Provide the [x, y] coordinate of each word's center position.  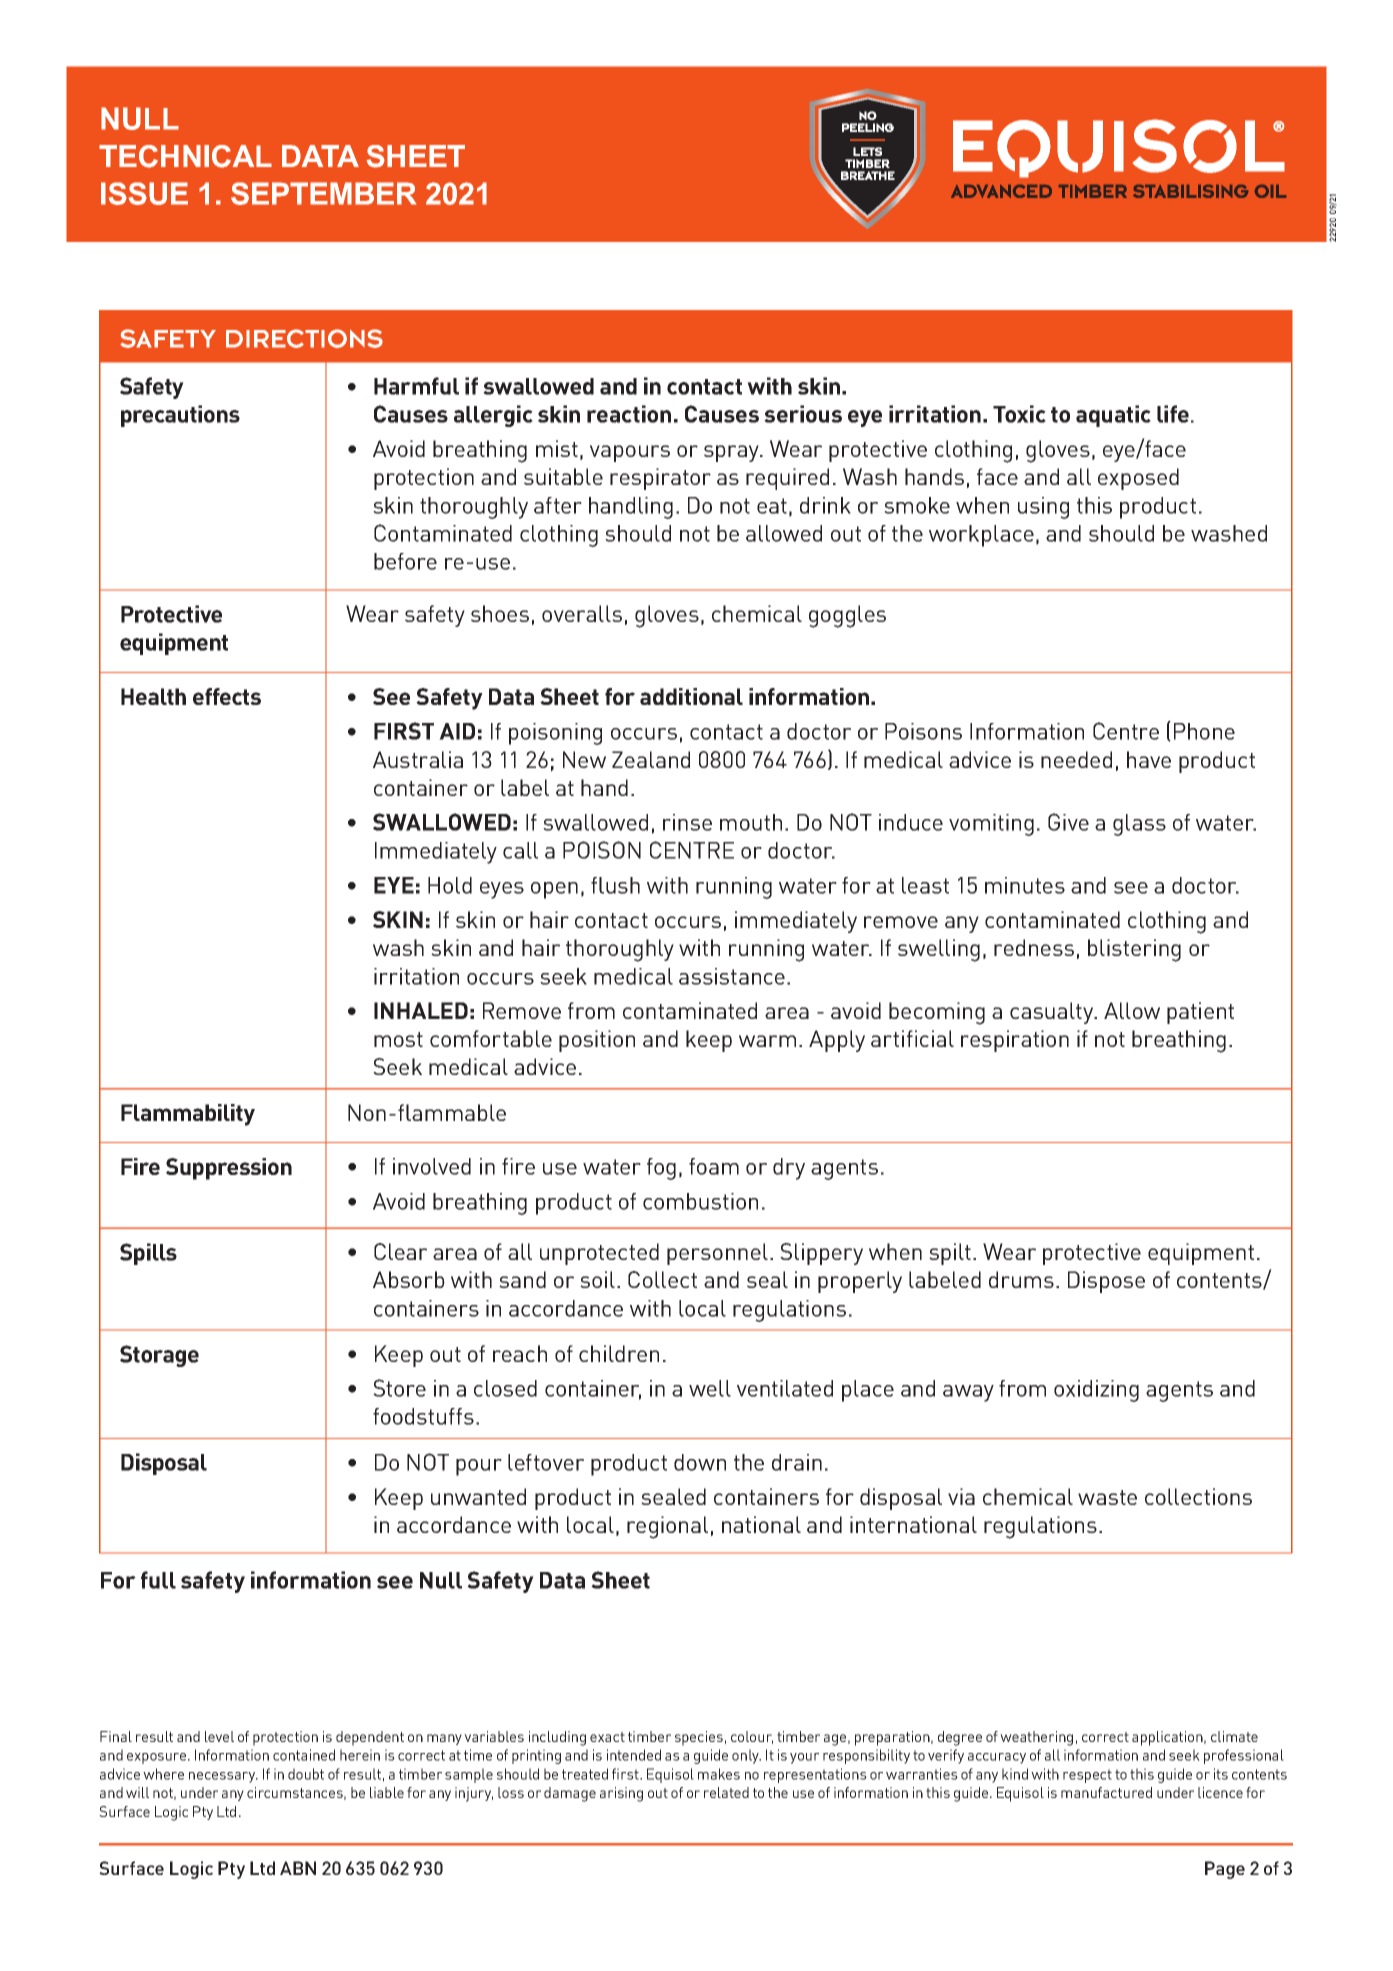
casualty [1053, 1013]
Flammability [188, 1115]
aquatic [1113, 416]
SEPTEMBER [323, 193]
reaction [629, 414]
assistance [732, 976]
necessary [223, 1777]
